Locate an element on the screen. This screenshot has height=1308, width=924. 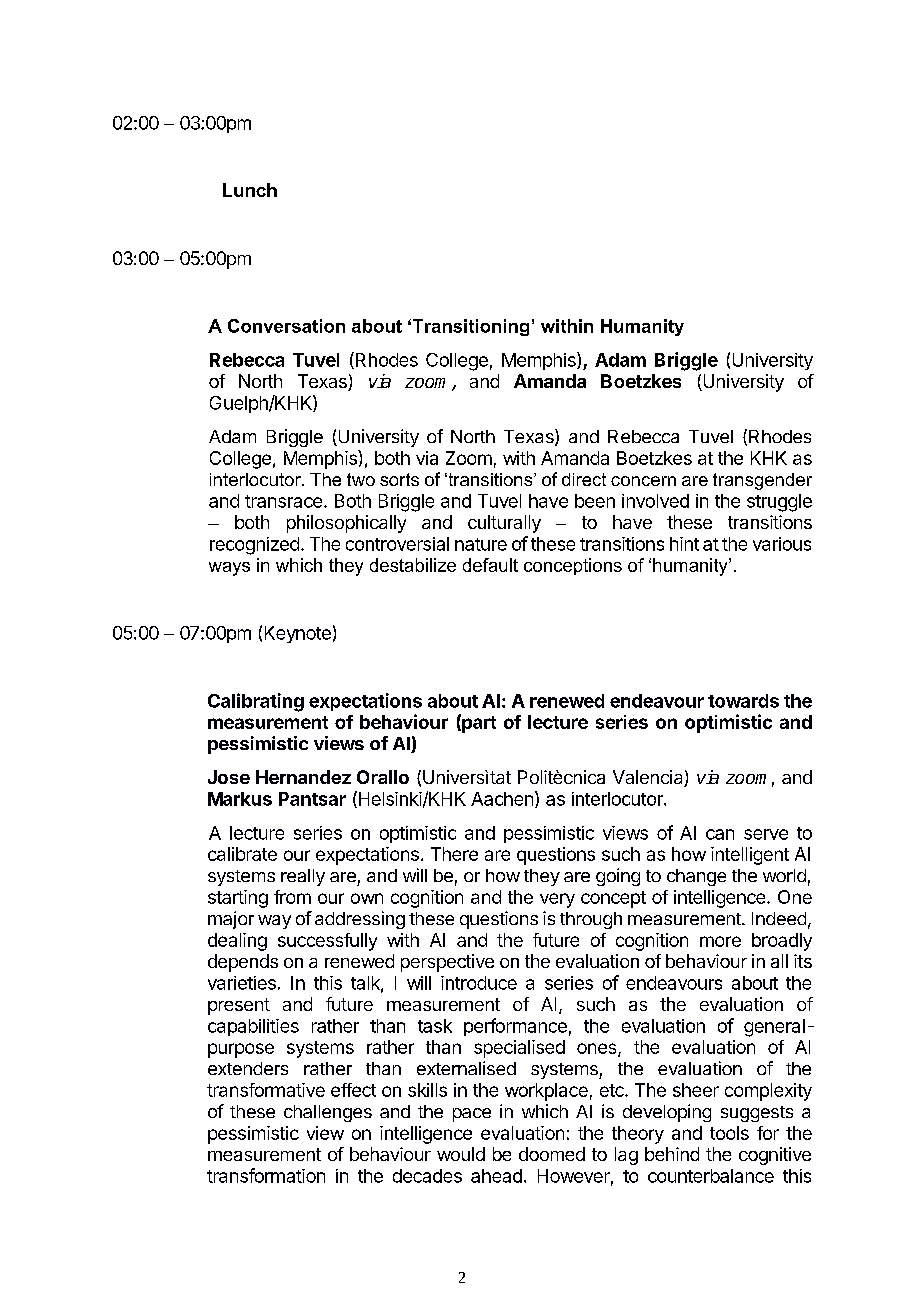
can is located at coordinates (720, 834).
